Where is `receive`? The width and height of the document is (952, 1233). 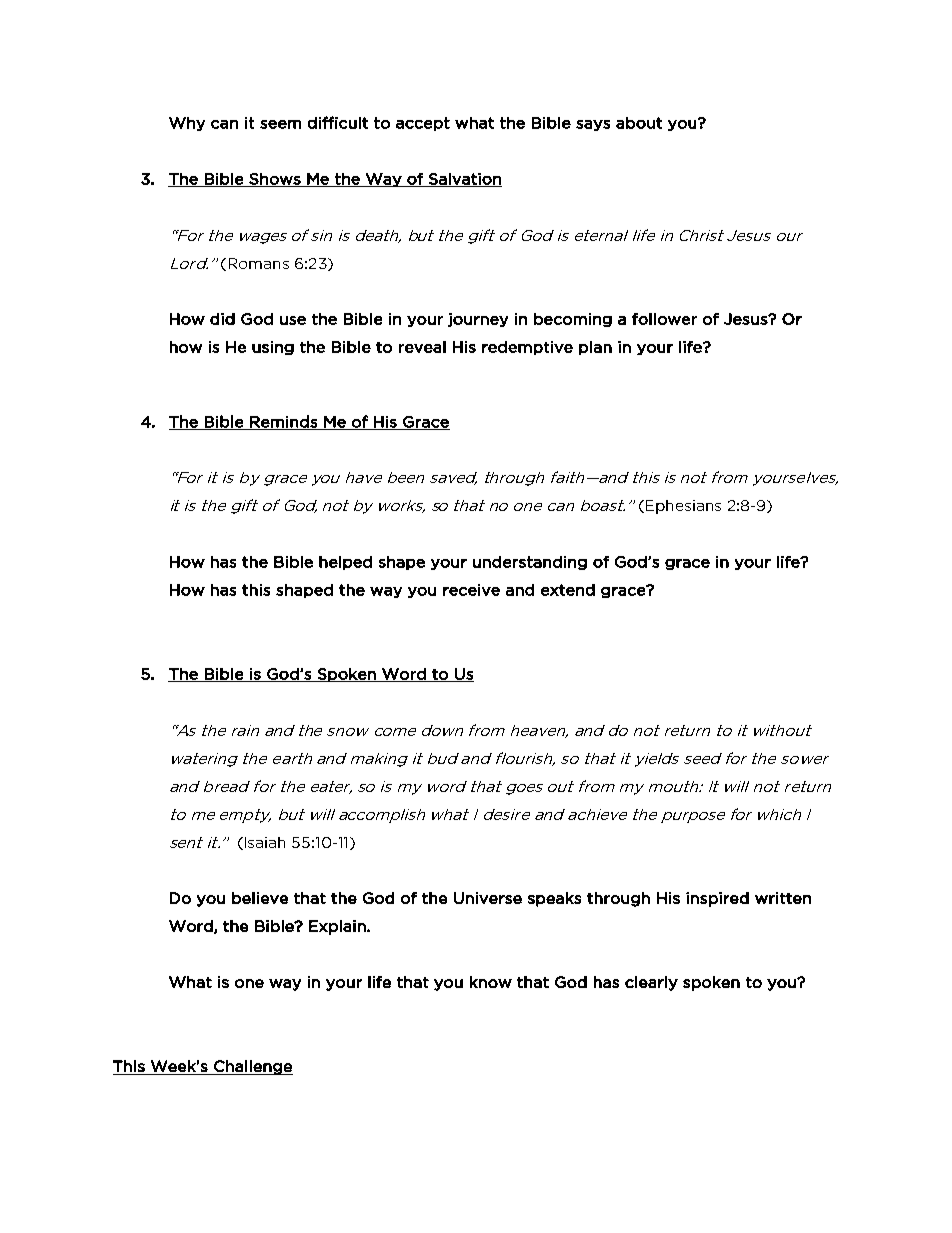 receive is located at coordinates (471, 590).
